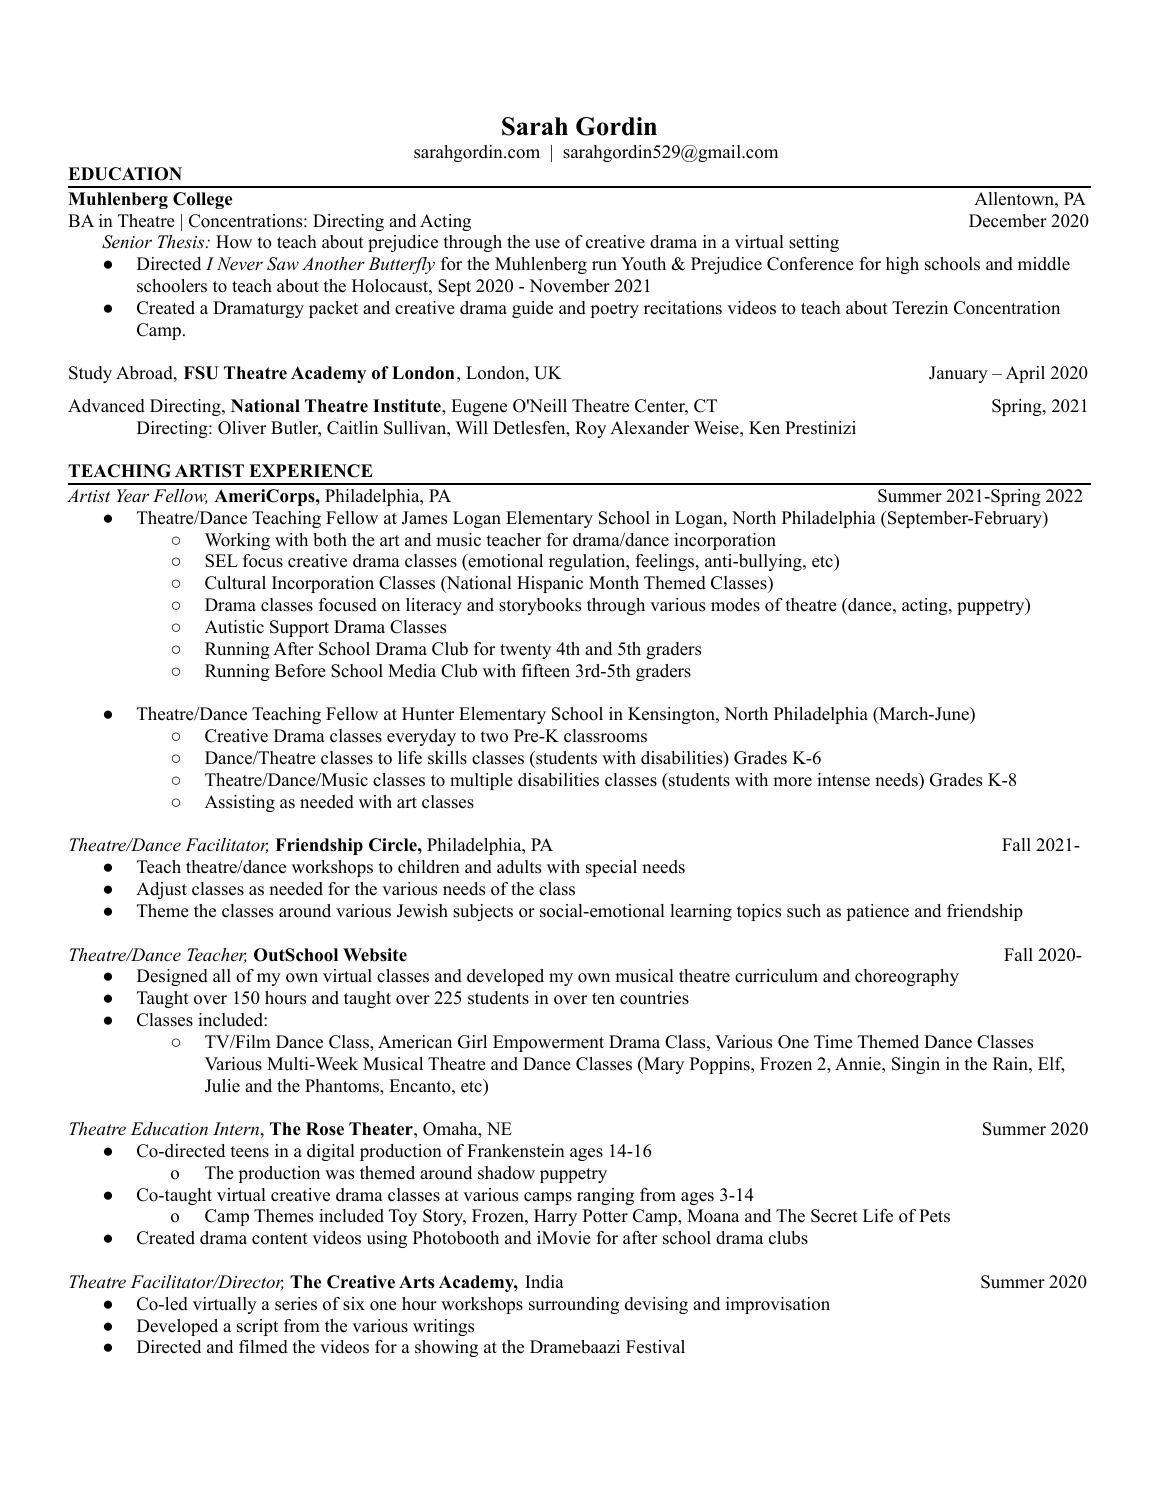 The image size is (1159, 1500). Describe the element at coordinates (569, 286) in the screenshot. I see `November` at that location.
